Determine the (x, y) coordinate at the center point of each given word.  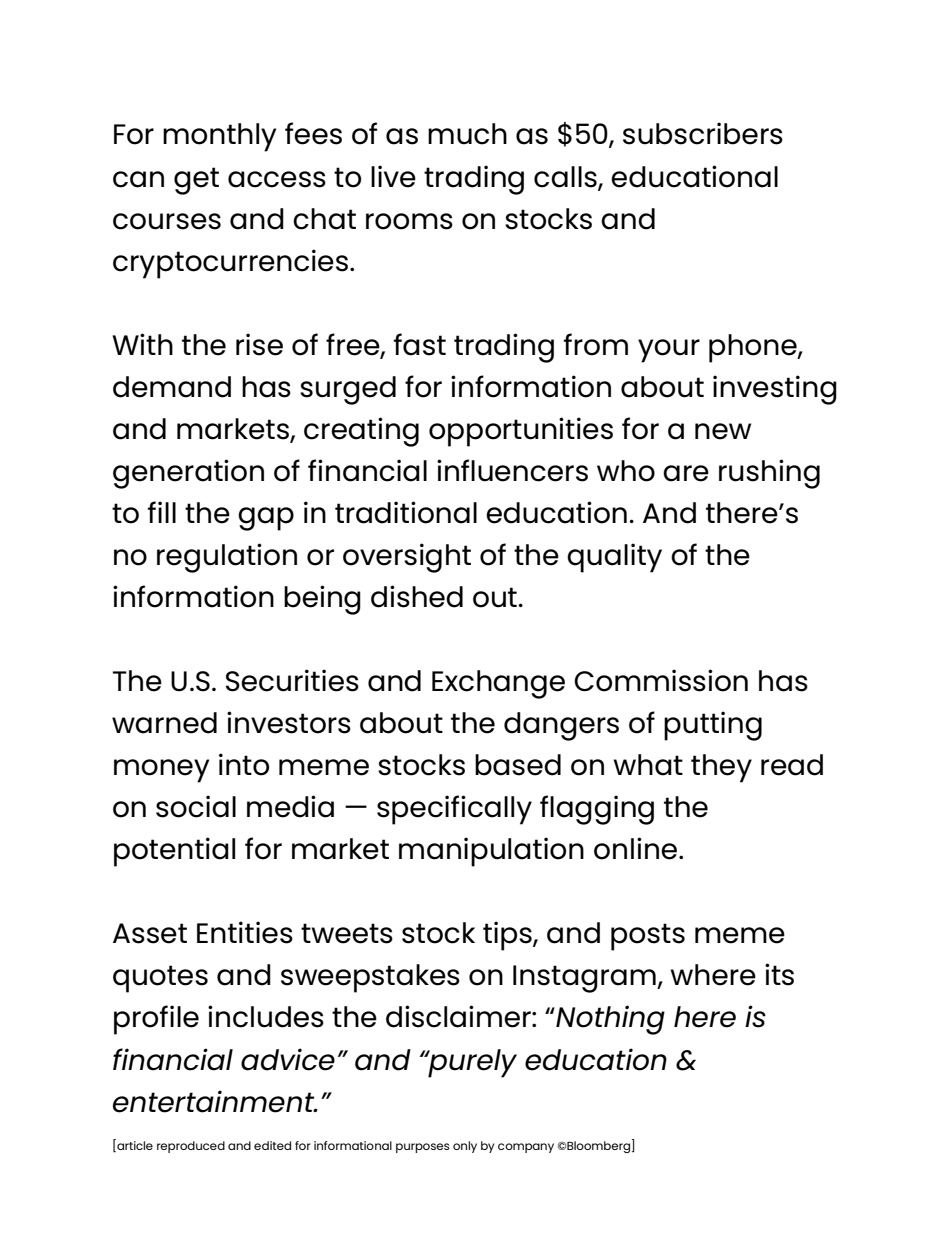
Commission (661, 680)
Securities (292, 680)
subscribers (703, 133)
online (637, 848)
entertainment (215, 1101)
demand (172, 387)
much (467, 134)
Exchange (498, 684)
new (723, 431)
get (196, 181)
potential (174, 852)
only (465, 1147)
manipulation (491, 852)
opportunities (521, 432)
